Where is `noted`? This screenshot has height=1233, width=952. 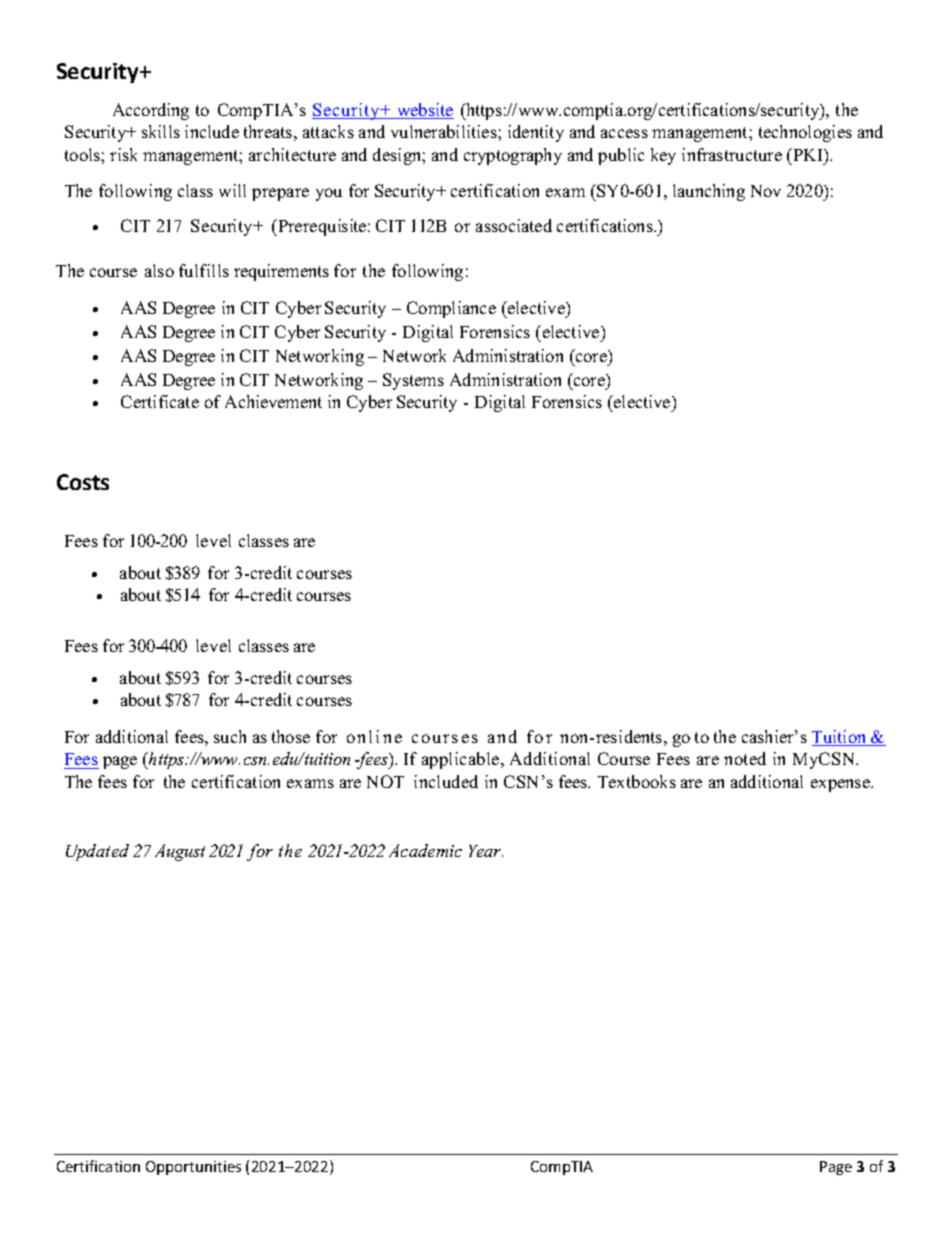 noted is located at coordinates (745, 758).
